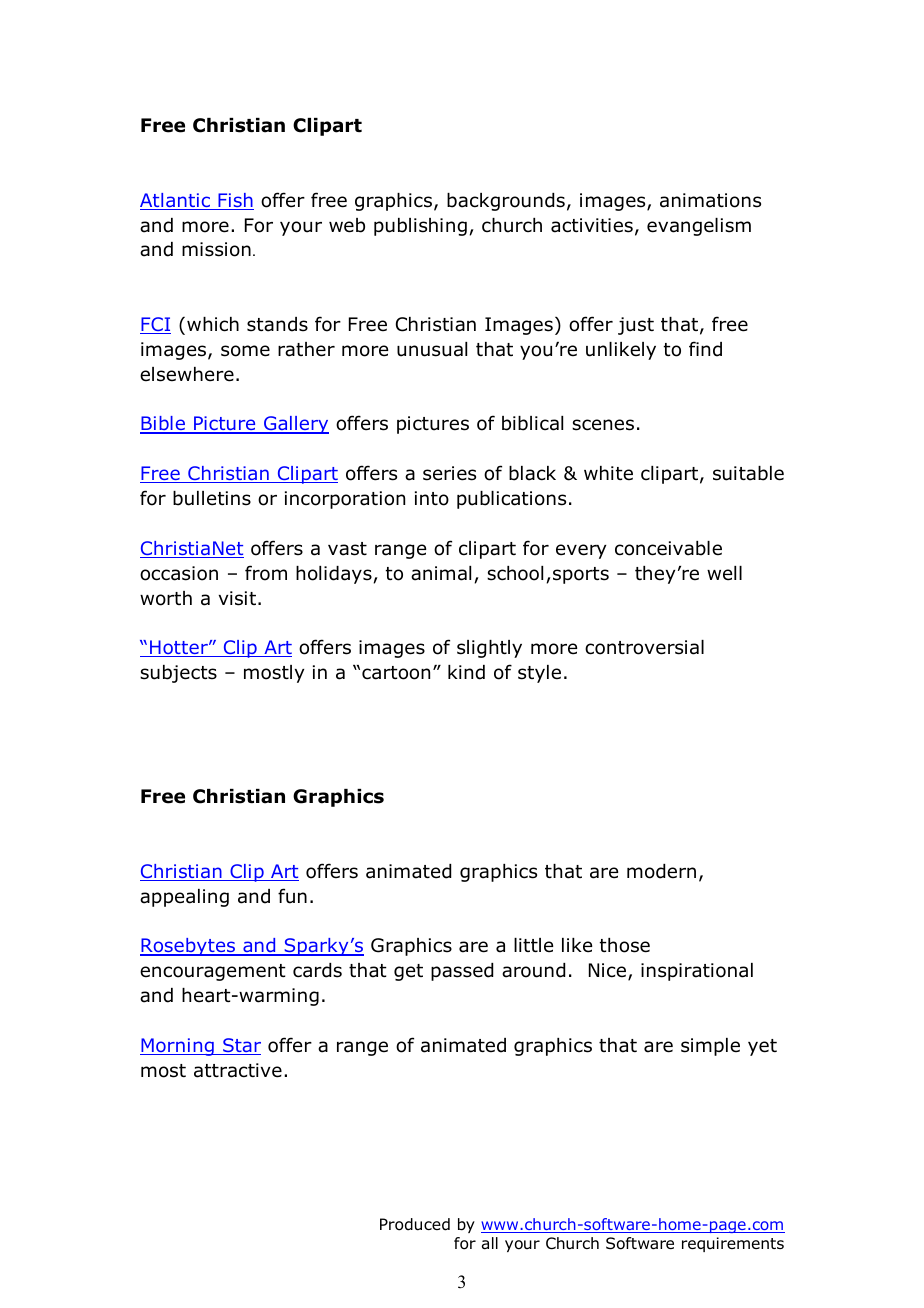 This screenshot has width=924, height=1308. What do you see at coordinates (241, 1046) in the screenshot?
I see `Star` at bounding box center [241, 1046].
